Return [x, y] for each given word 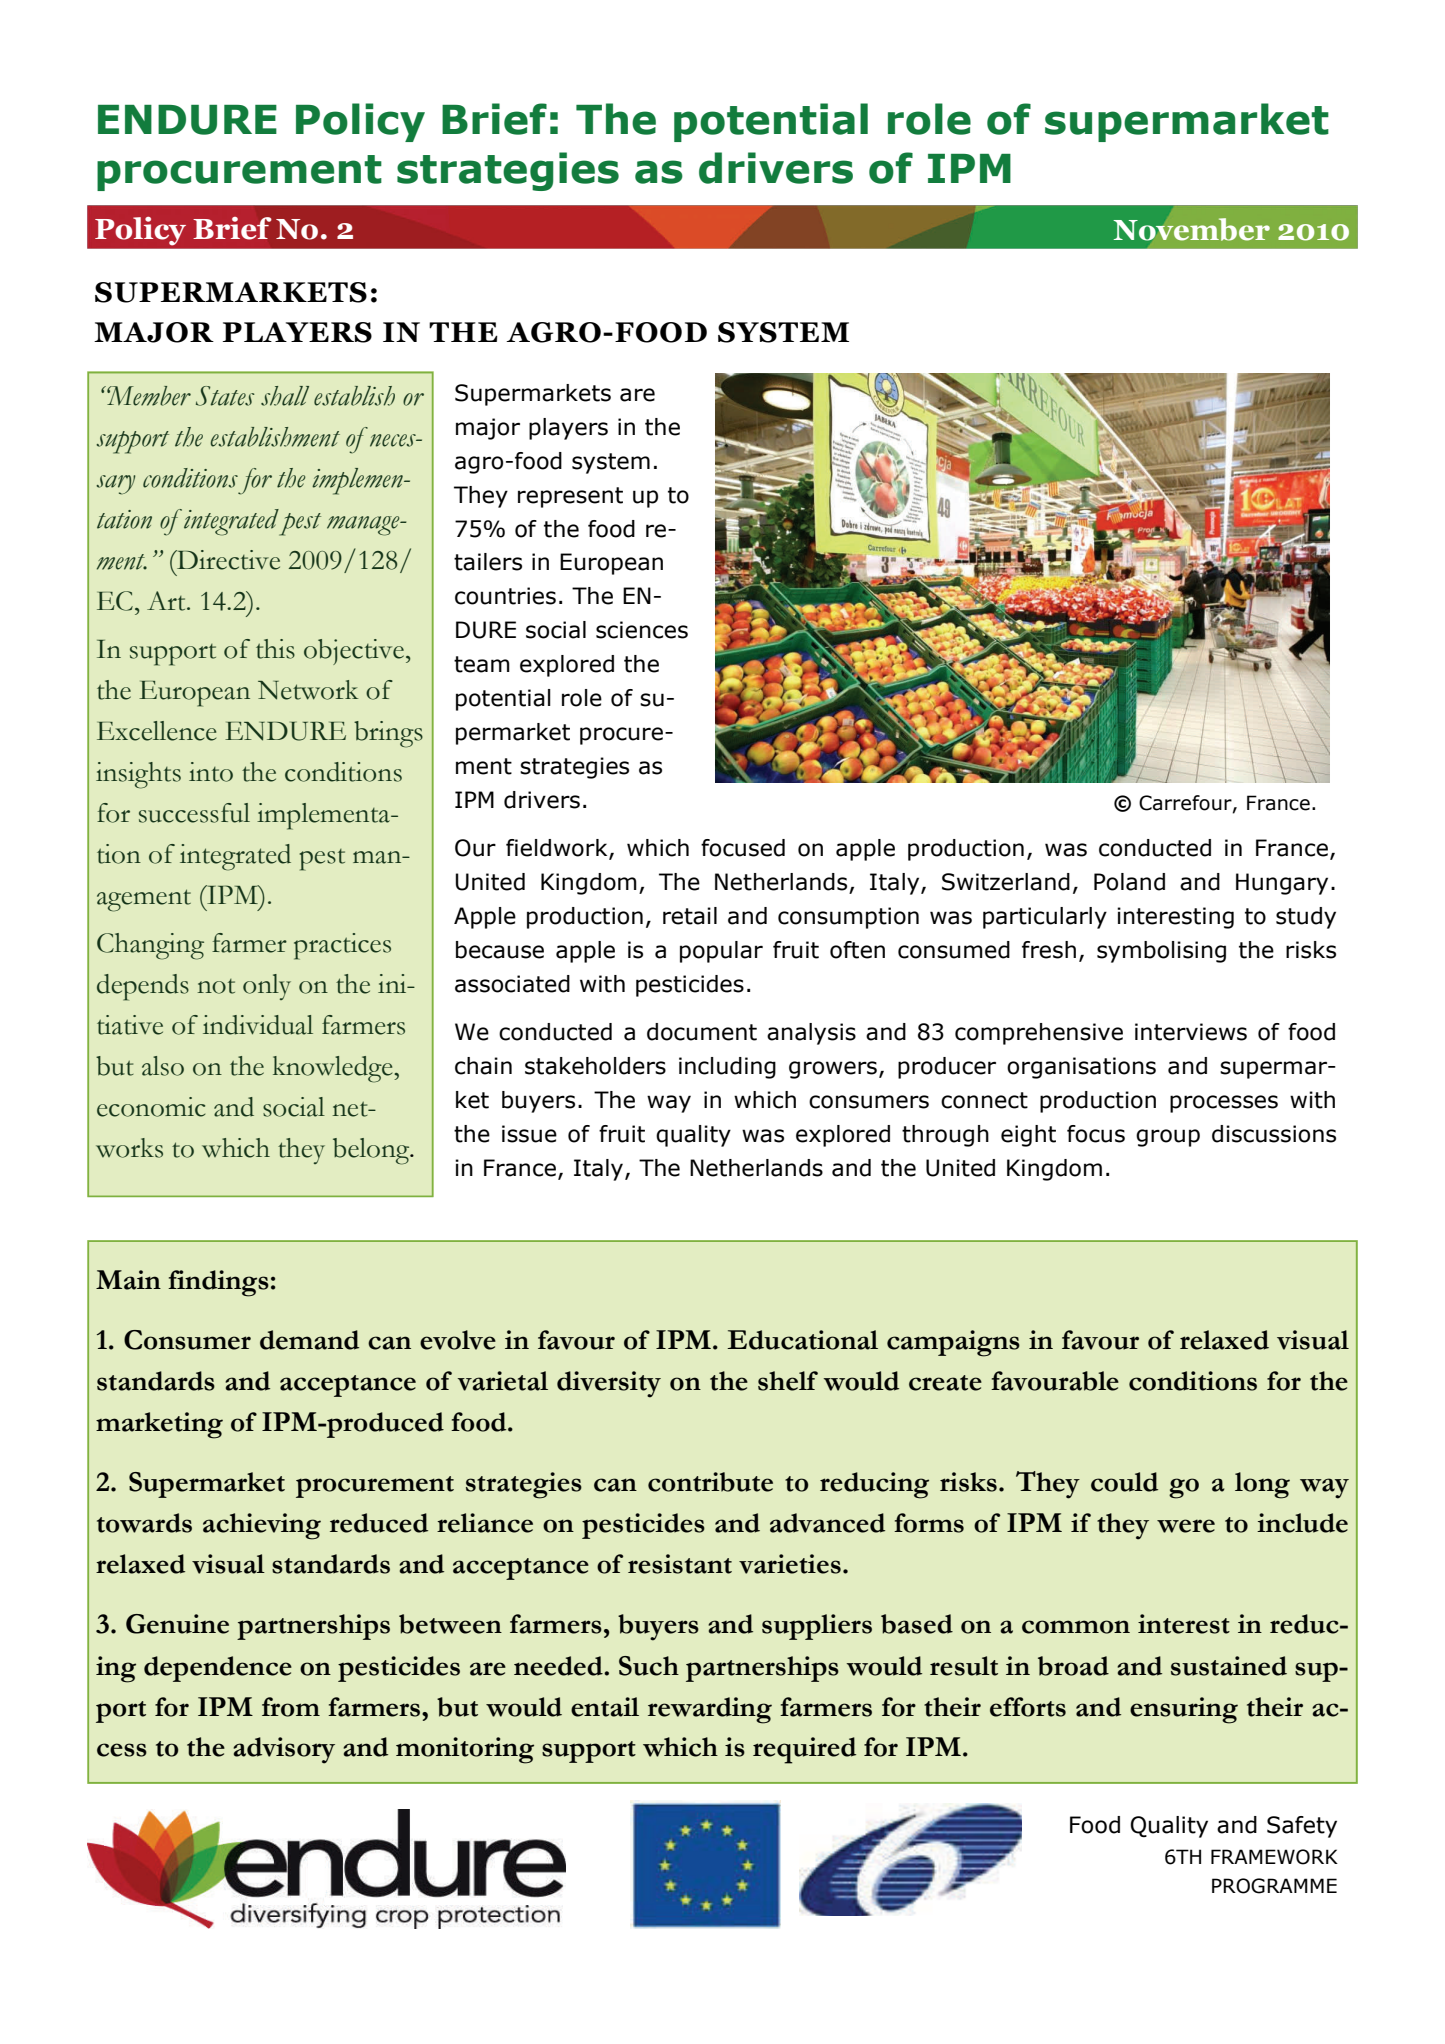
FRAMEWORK [1274, 1857]
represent [570, 497]
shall [285, 396]
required [804, 1750]
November [1192, 229]
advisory [284, 1750]
